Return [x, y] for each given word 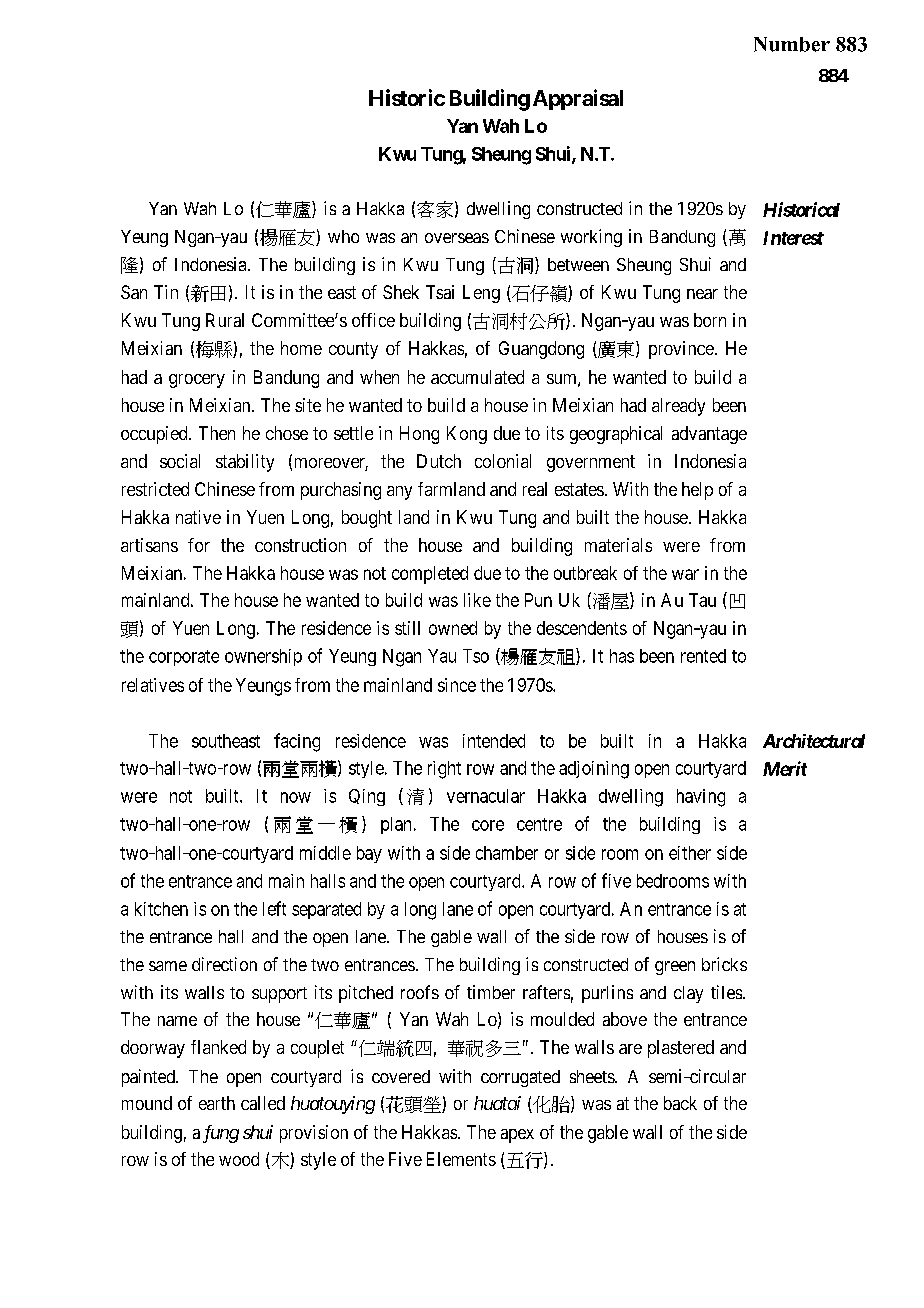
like [477, 600]
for [199, 545]
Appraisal [578, 99]
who [343, 236]
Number [792, 44]
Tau [702, 600]
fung [221, 1134]
